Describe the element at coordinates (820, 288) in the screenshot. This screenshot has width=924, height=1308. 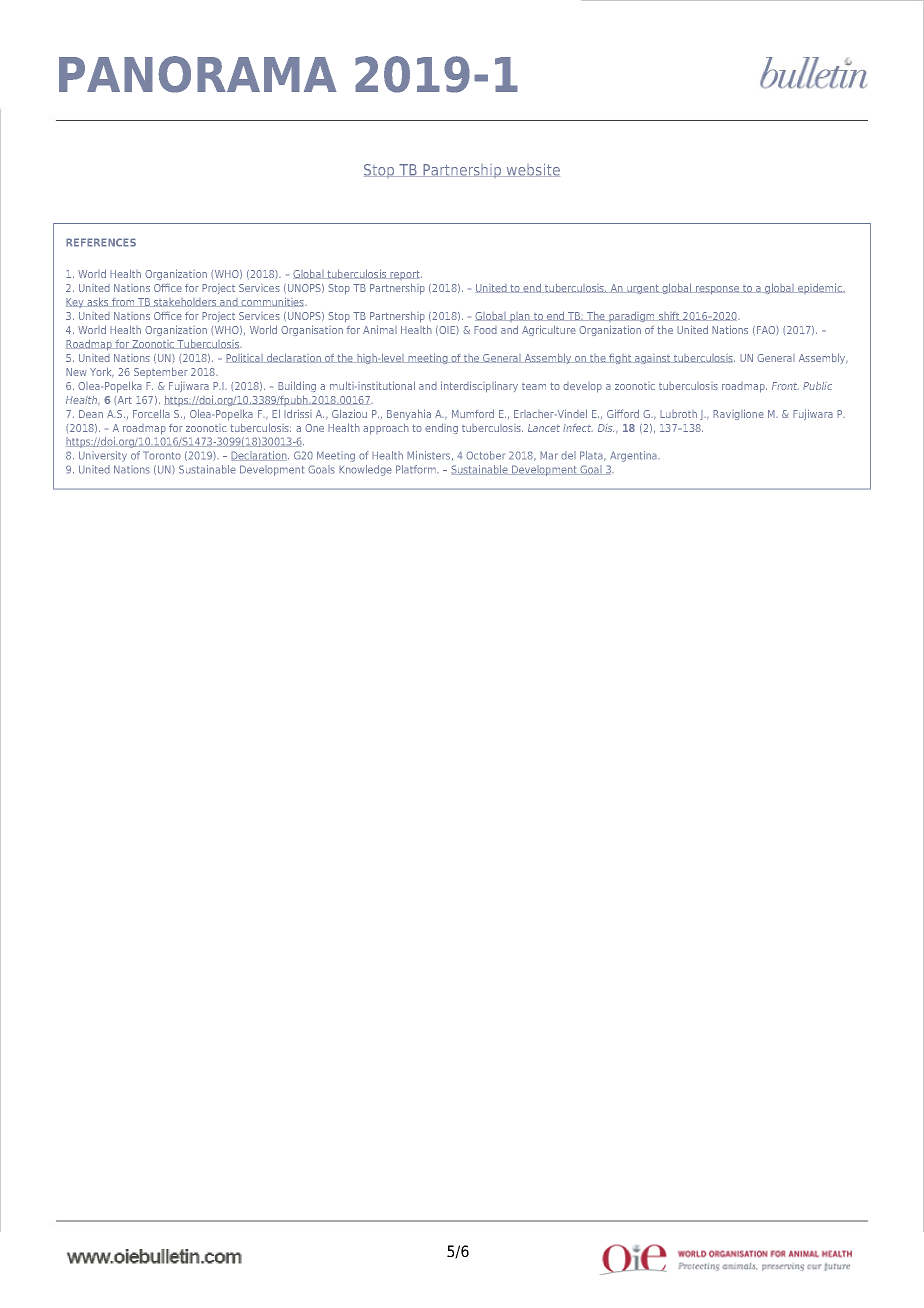
I see `epidemic` at that location.
